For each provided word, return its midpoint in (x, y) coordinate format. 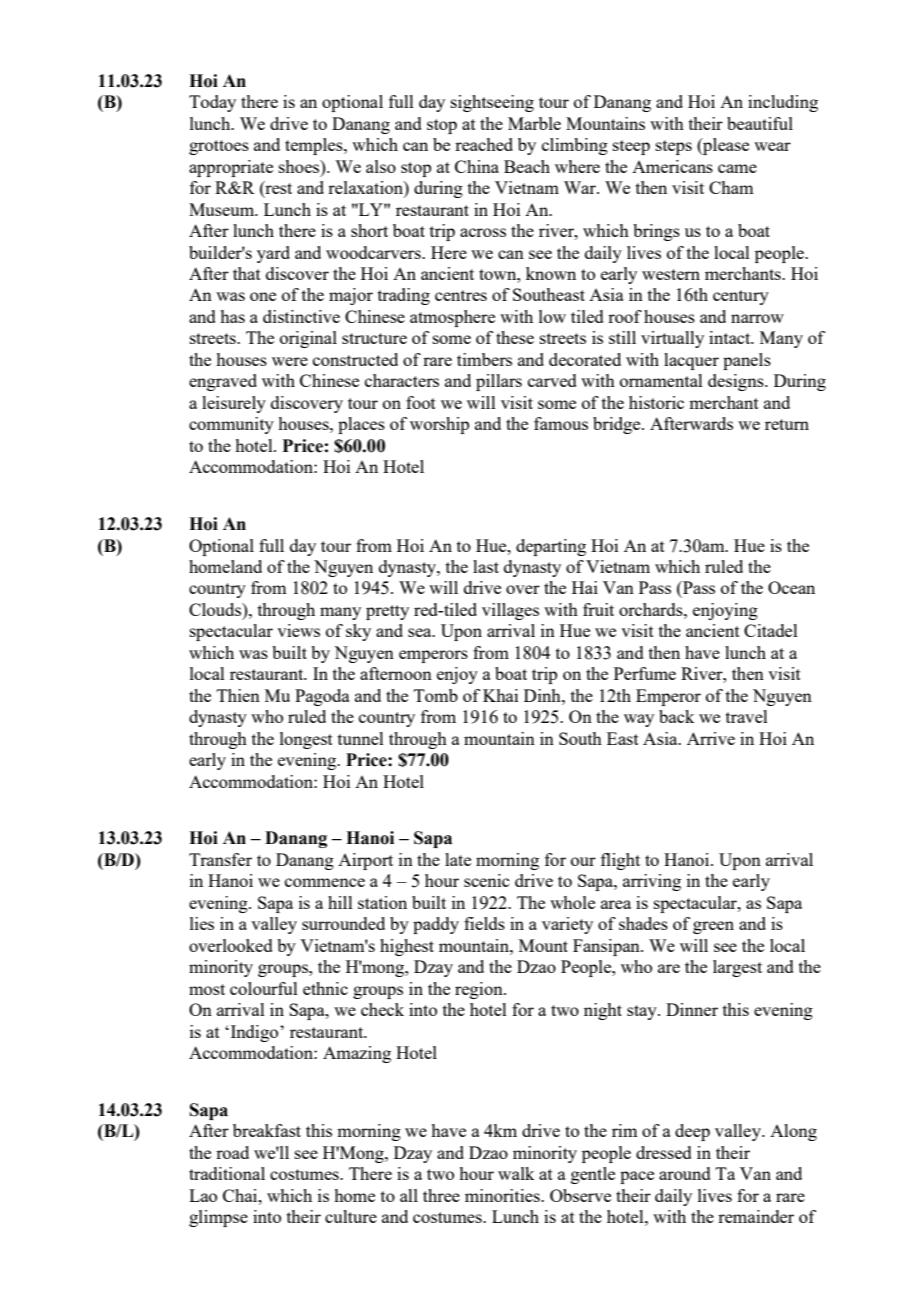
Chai (241, 1195)
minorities (503, 1195)
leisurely (234, 404)
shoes (300, 166)
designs (737, 382)
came (737, 168)
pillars (499, 382)
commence (325, 882)
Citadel (771, 630)
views (298, 630)
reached (484, 144)
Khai (500, 695)
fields (484, 923)
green (713, 927)
